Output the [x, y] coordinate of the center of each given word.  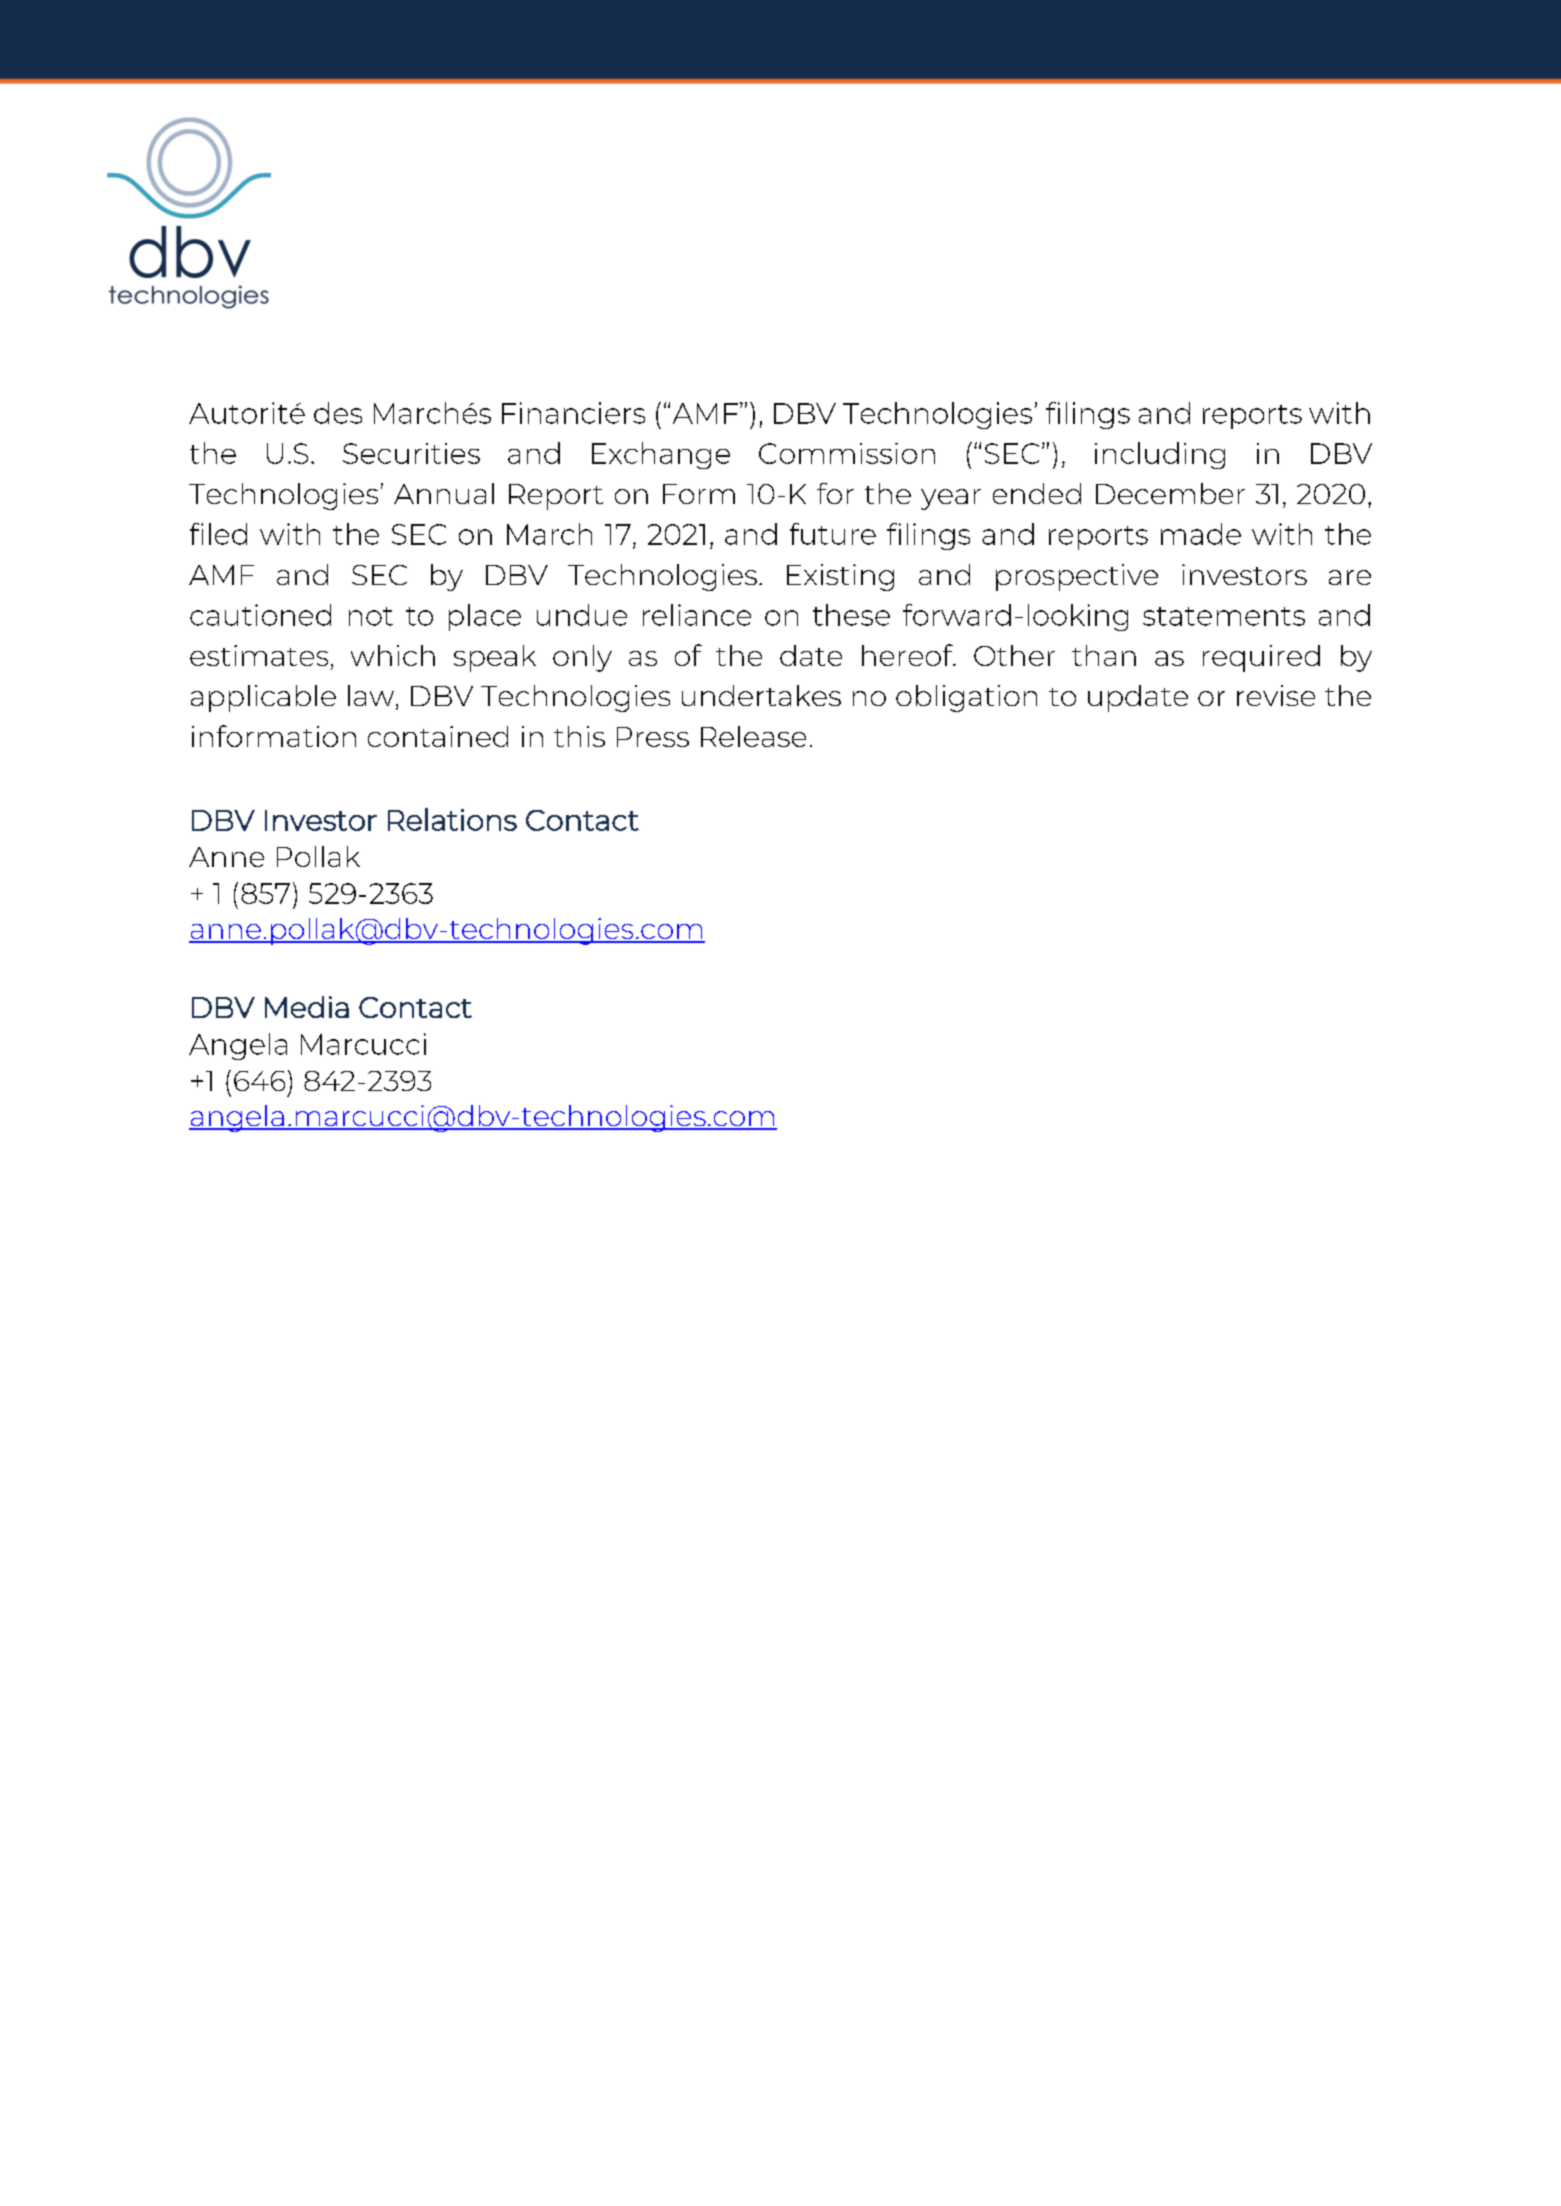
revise [1276, 695]
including [1160, 455]
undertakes [761, 695]
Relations [452, 819]
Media [307, 1007]
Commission [847, 453]
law [371, 695]
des [338, 413]
